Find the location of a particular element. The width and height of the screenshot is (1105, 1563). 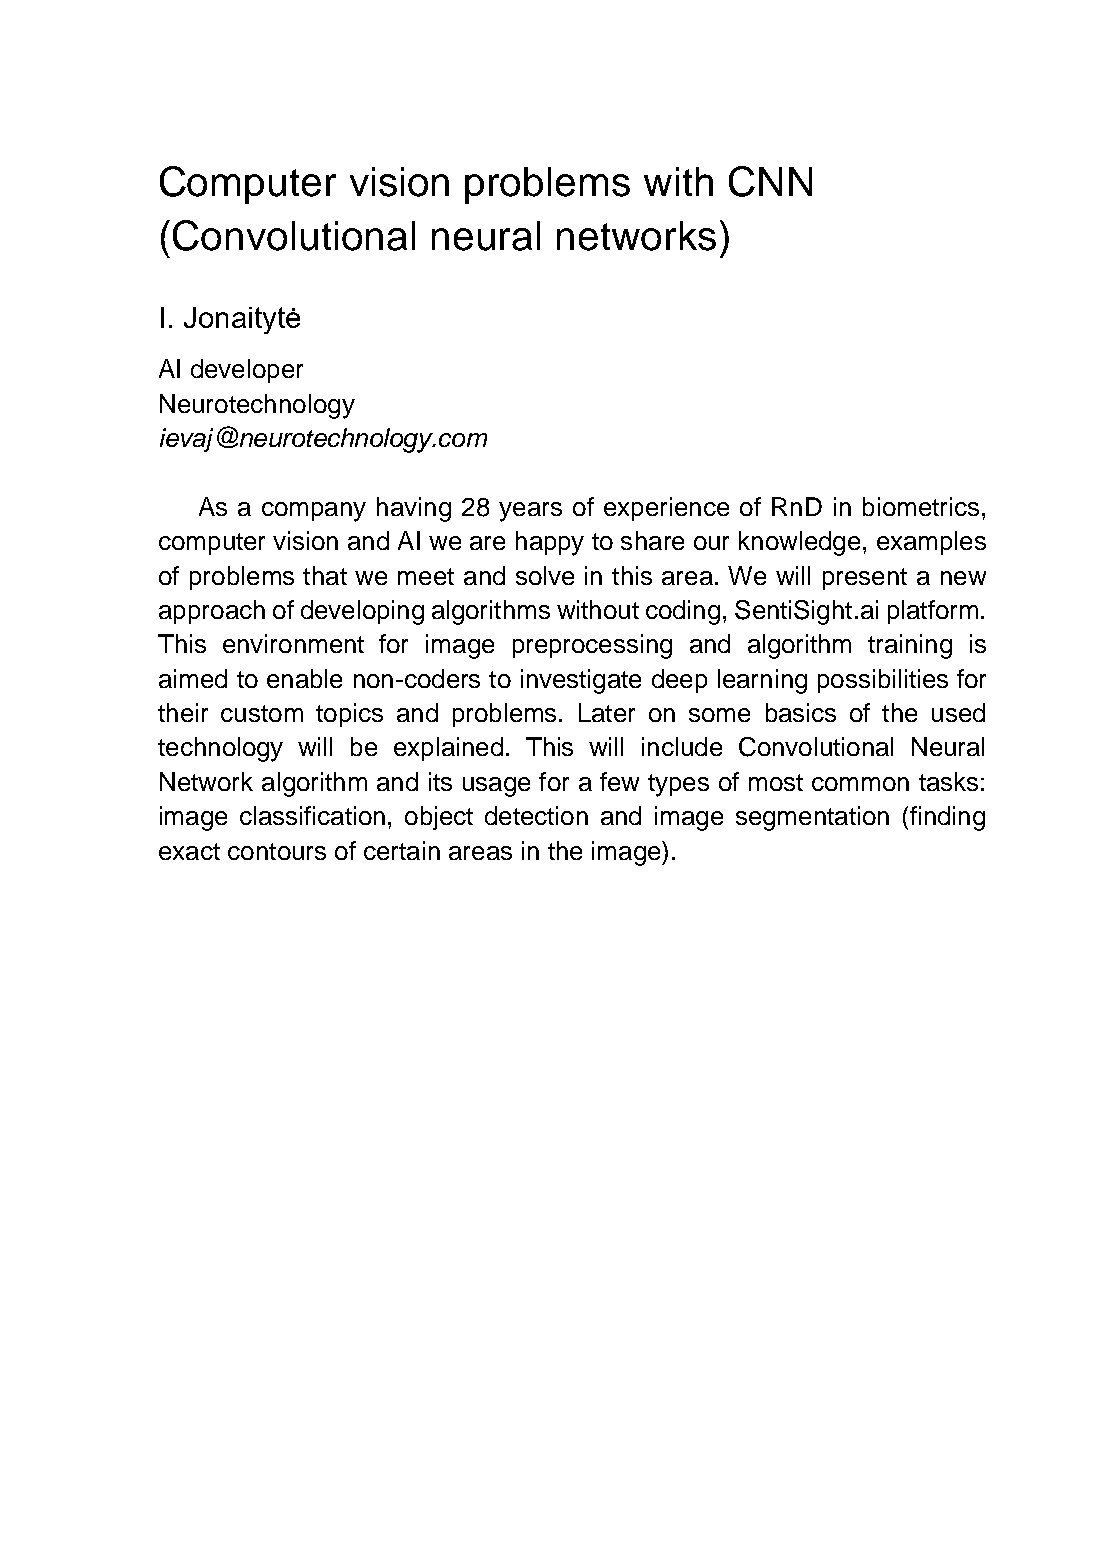

CNN is located at coordinates (770, 181).
